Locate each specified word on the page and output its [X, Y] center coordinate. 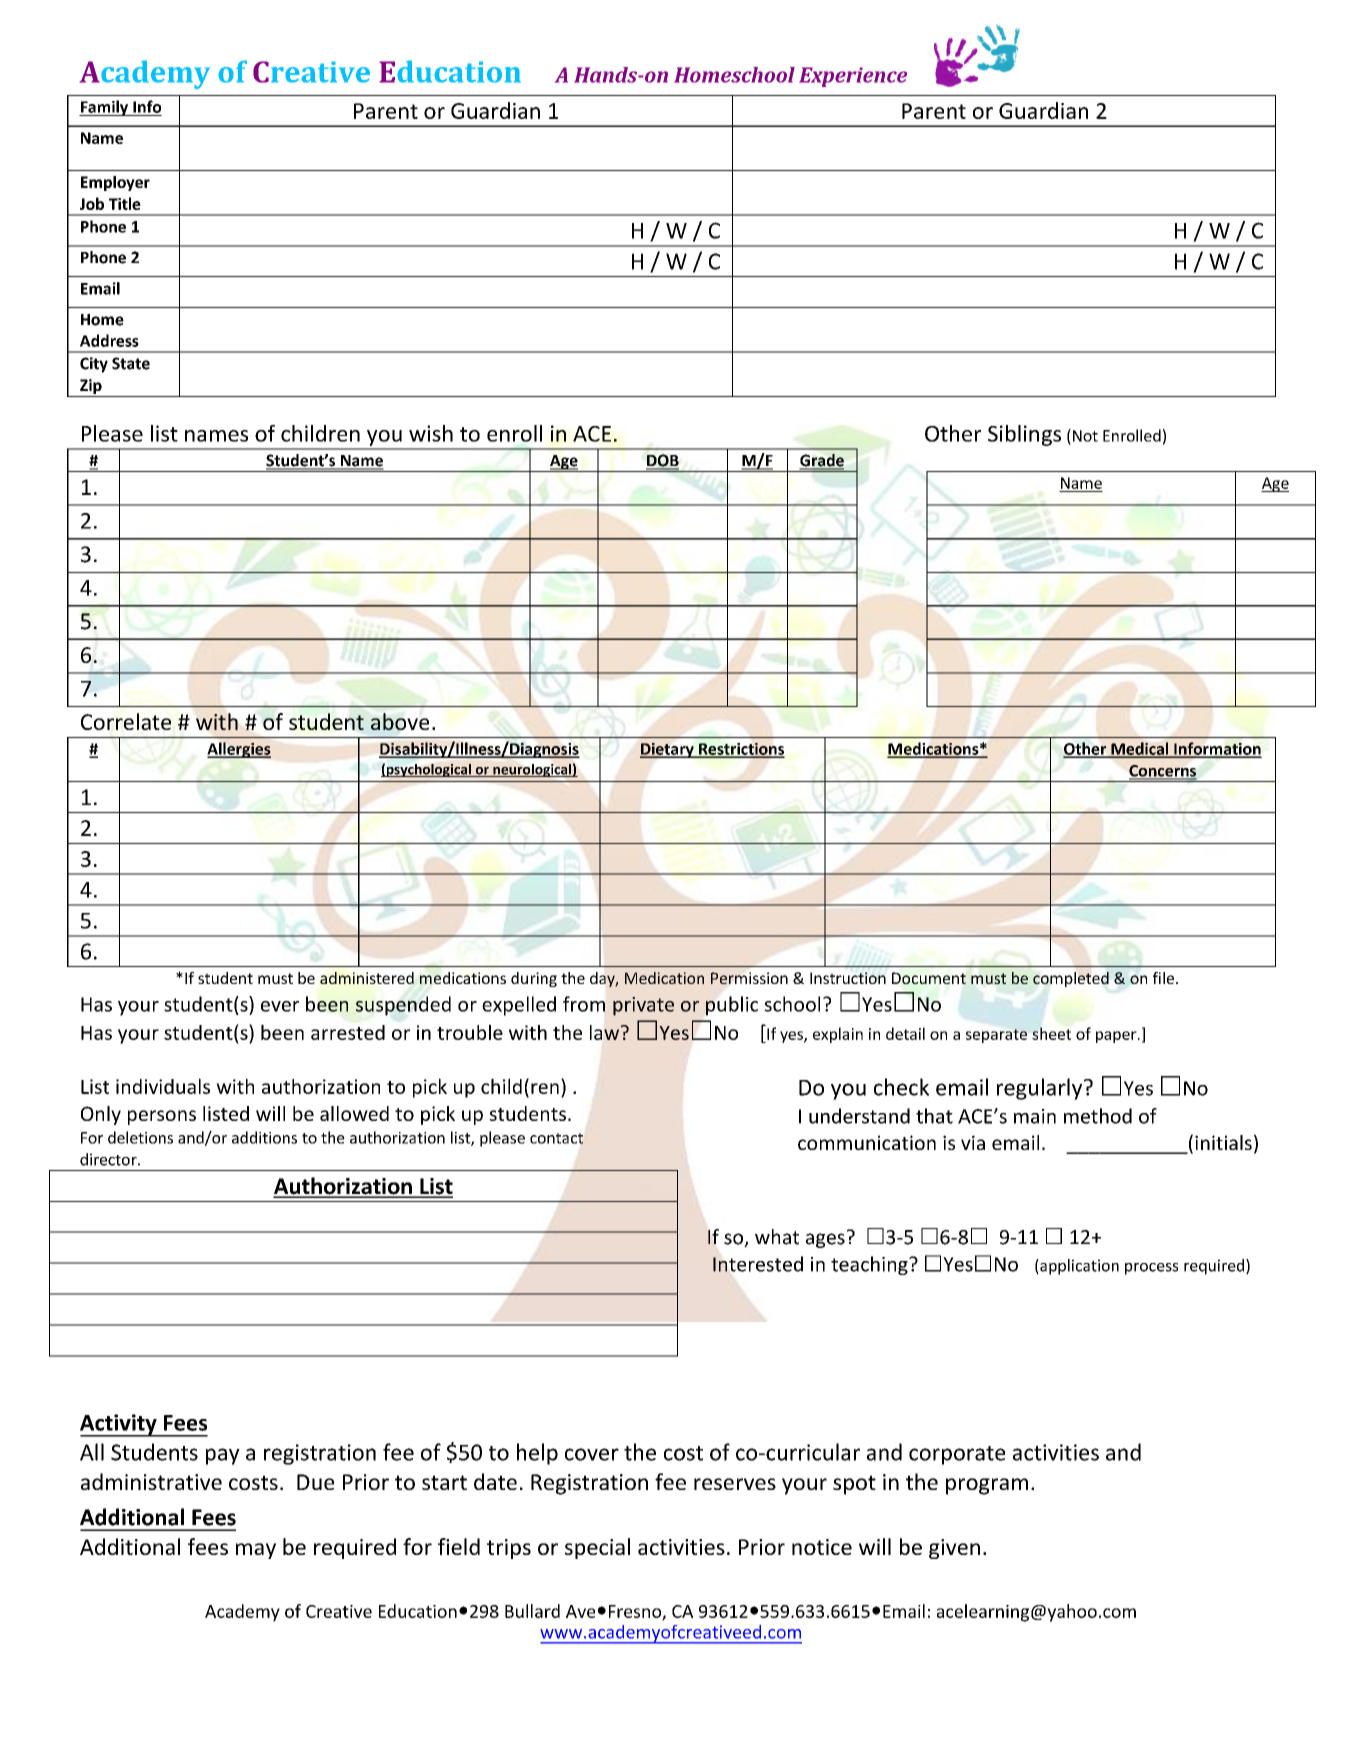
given [954, 1549]
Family [105, 108]
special [597, 1548]
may [256, 1551]
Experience [853, 77]
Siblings [1024, 435]
